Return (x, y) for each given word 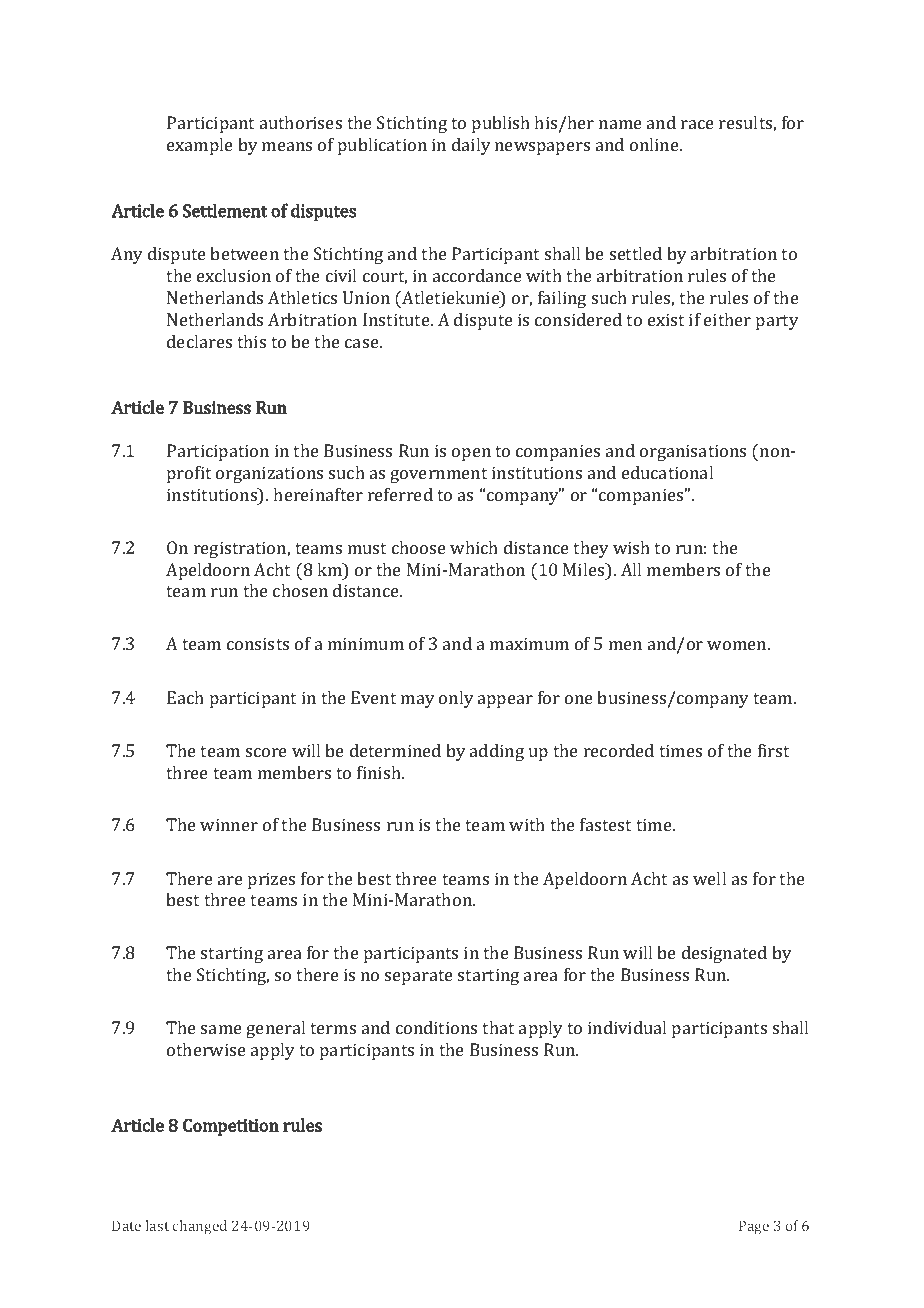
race (697, 124)
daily (471, 146)
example (200, 146)
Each (185, 697)
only (456, 699)
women (738, 645)
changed (200, 1227)
